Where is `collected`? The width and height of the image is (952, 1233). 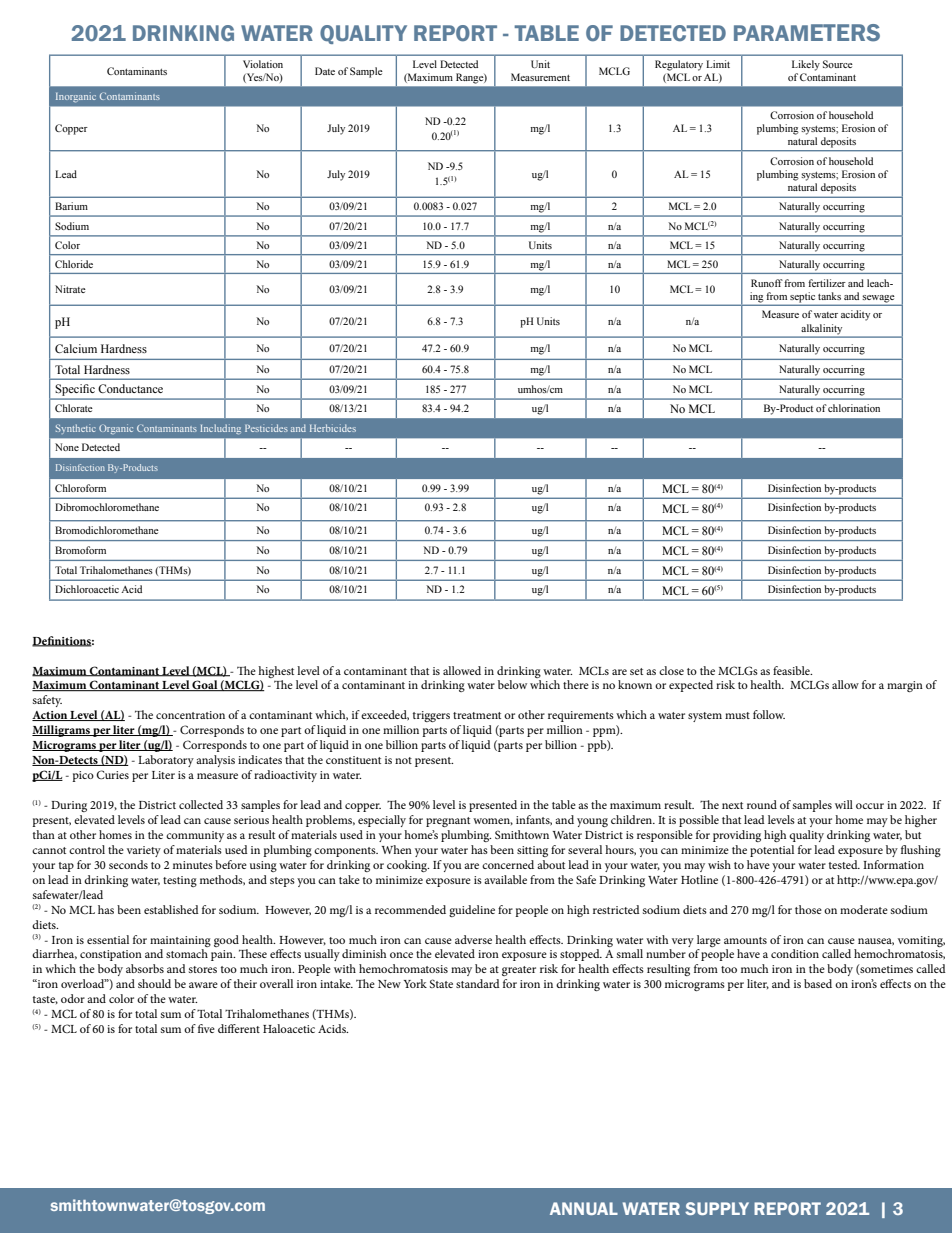 collected is located at coordinates (201, 804).
